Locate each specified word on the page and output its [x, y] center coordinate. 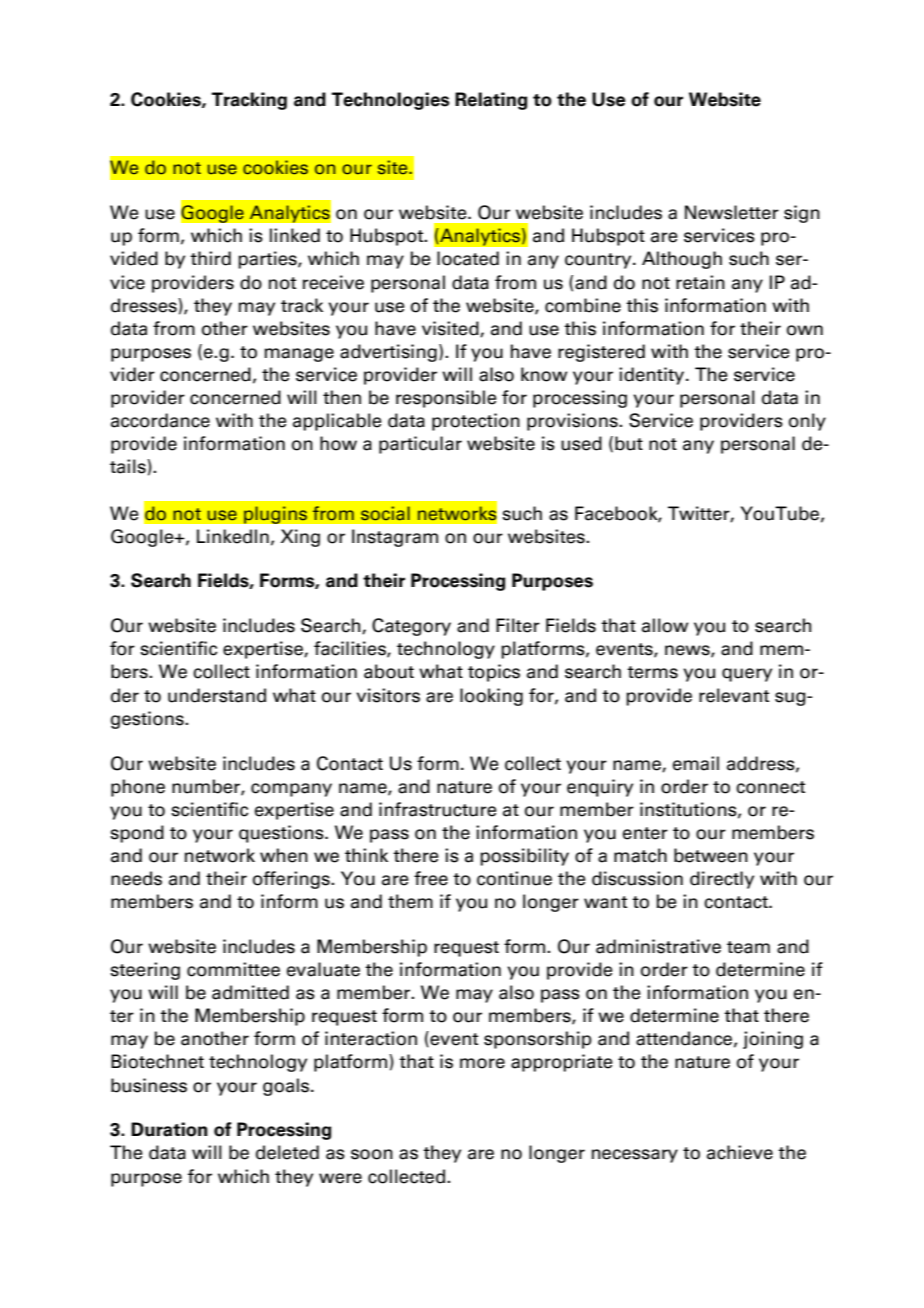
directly [722, 880]
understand [217, 695]
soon [372, 1154]
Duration [169, 1129]
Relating [491, 101]
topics [494, 673]
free [431, 878]
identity [653, 376]
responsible [446, 399]
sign [802, 214]
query [747, 675]
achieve [740, 1152]
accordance [160, 420]
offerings [292, 880]
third [210, 258]
